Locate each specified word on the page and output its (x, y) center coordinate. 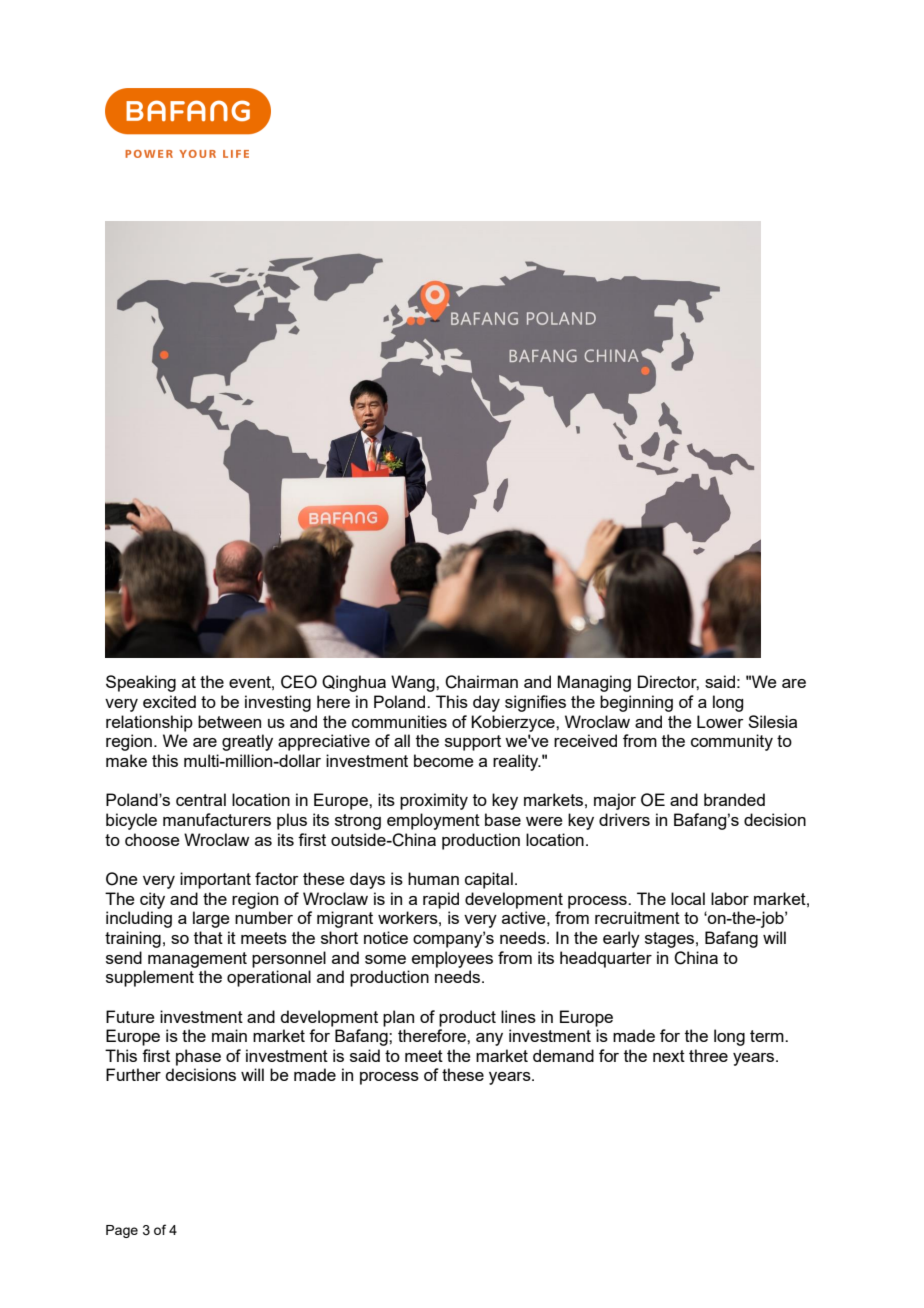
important (215, 880)
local (688, 898)
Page (122, 1231)
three (708, 1055)
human (433, 878)
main (229, 1035)
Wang (414, 683)
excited (169, 701)
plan (398, 1018)
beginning (636, 703)
